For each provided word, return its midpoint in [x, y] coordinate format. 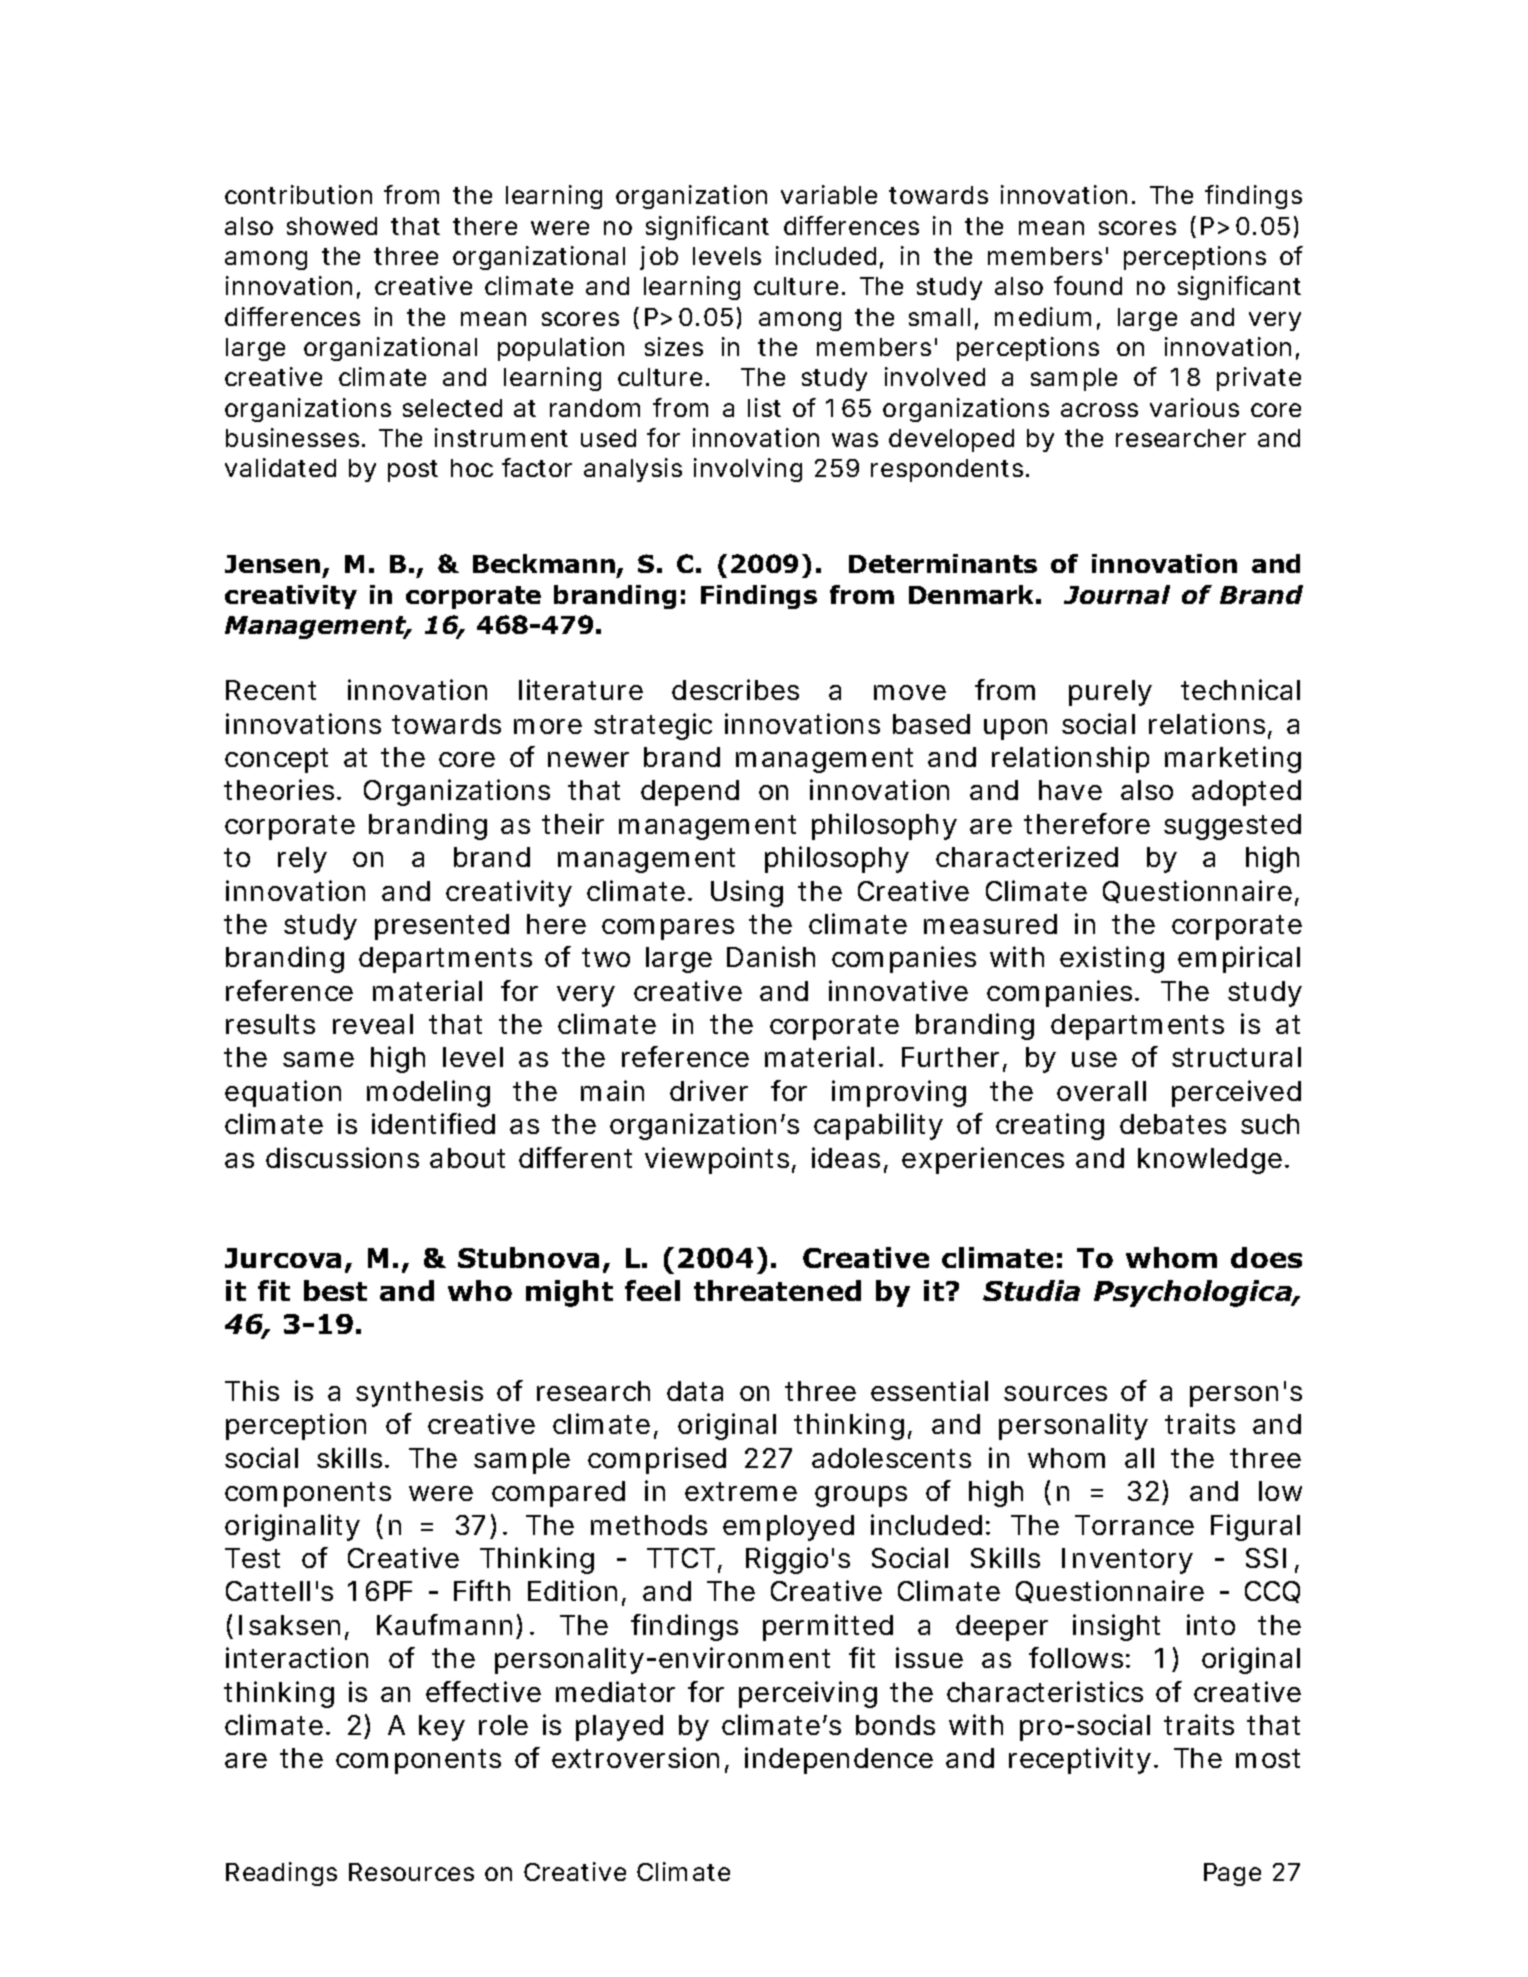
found [1088, 285]
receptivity [1080, 1760]
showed [332, 226]
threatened [777, 1290]
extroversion [635, 1757]
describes [735, 689]
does [1266, 1257]
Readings [281, 1874]
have [1070, 790]
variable [829, 194]
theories [281, 789]
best [335, 1290]
